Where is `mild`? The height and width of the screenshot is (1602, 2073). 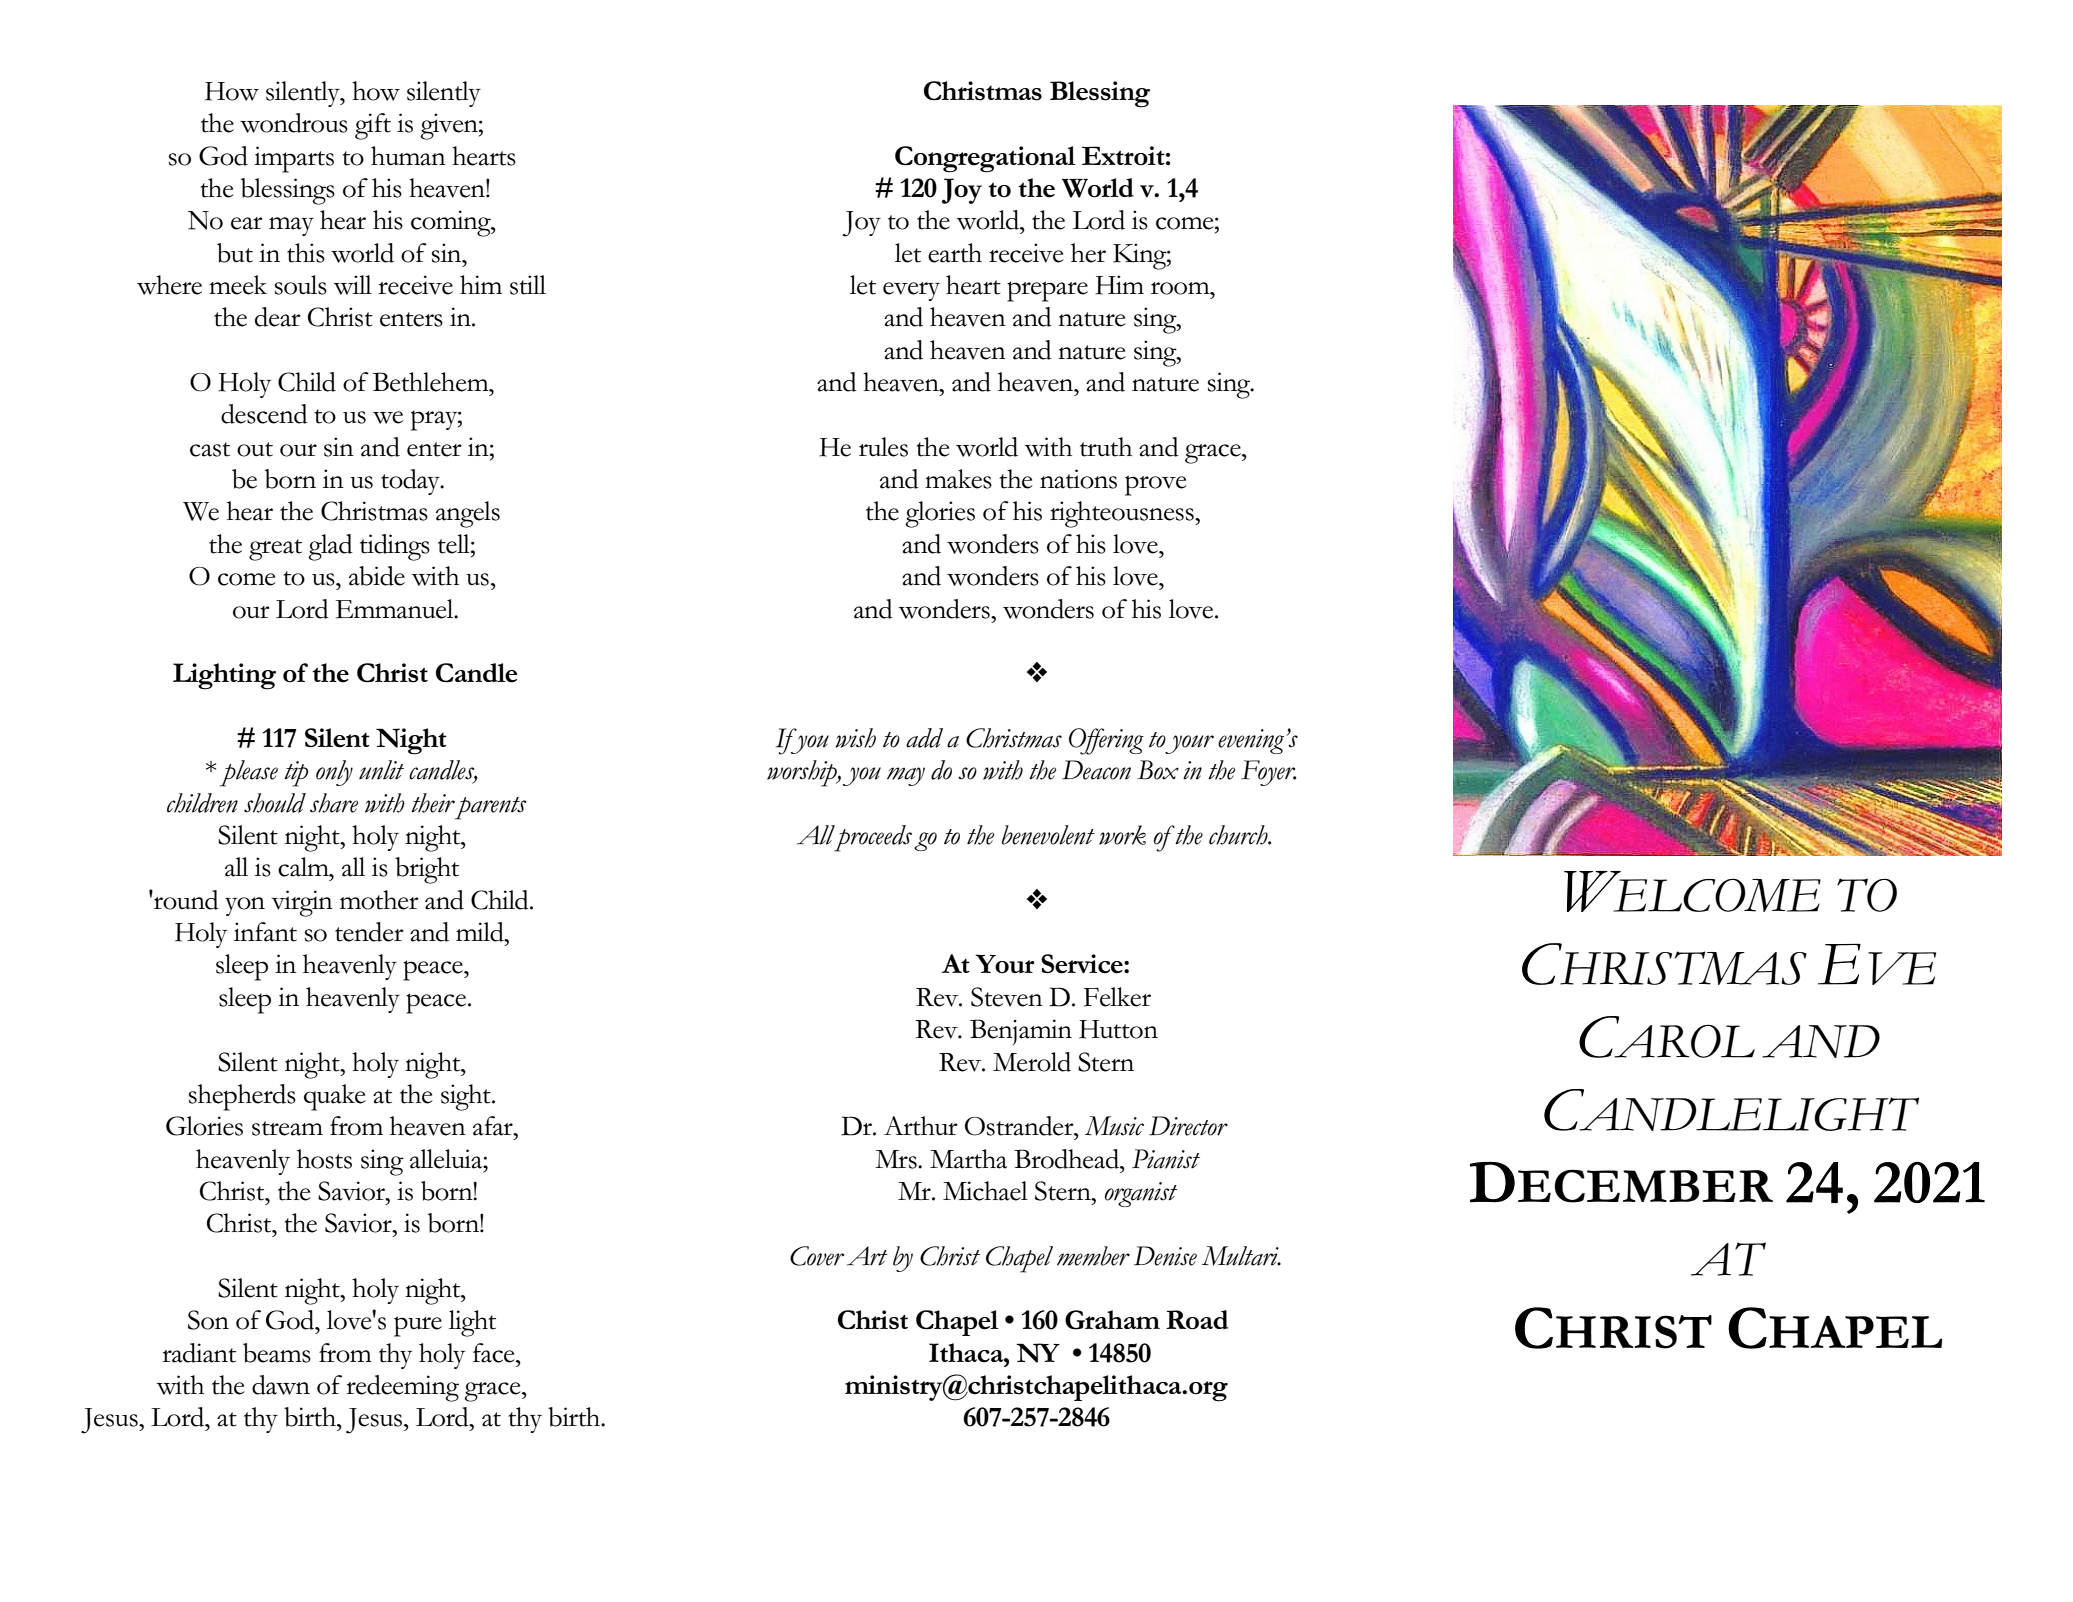
mild is located at coordinates (481, 932).
